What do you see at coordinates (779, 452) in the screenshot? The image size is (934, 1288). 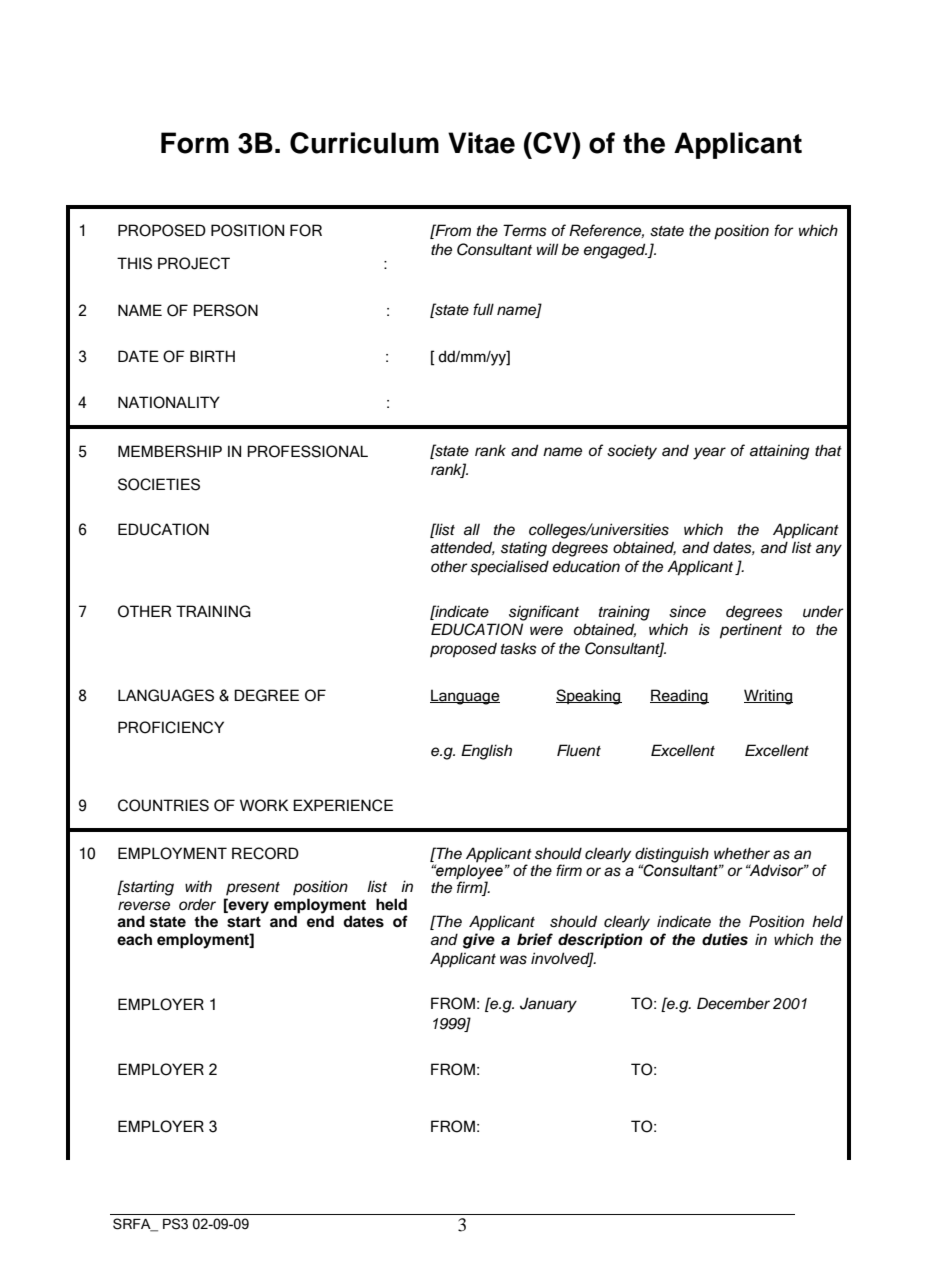 I see `attaining` at bounding box center [779, 452].
